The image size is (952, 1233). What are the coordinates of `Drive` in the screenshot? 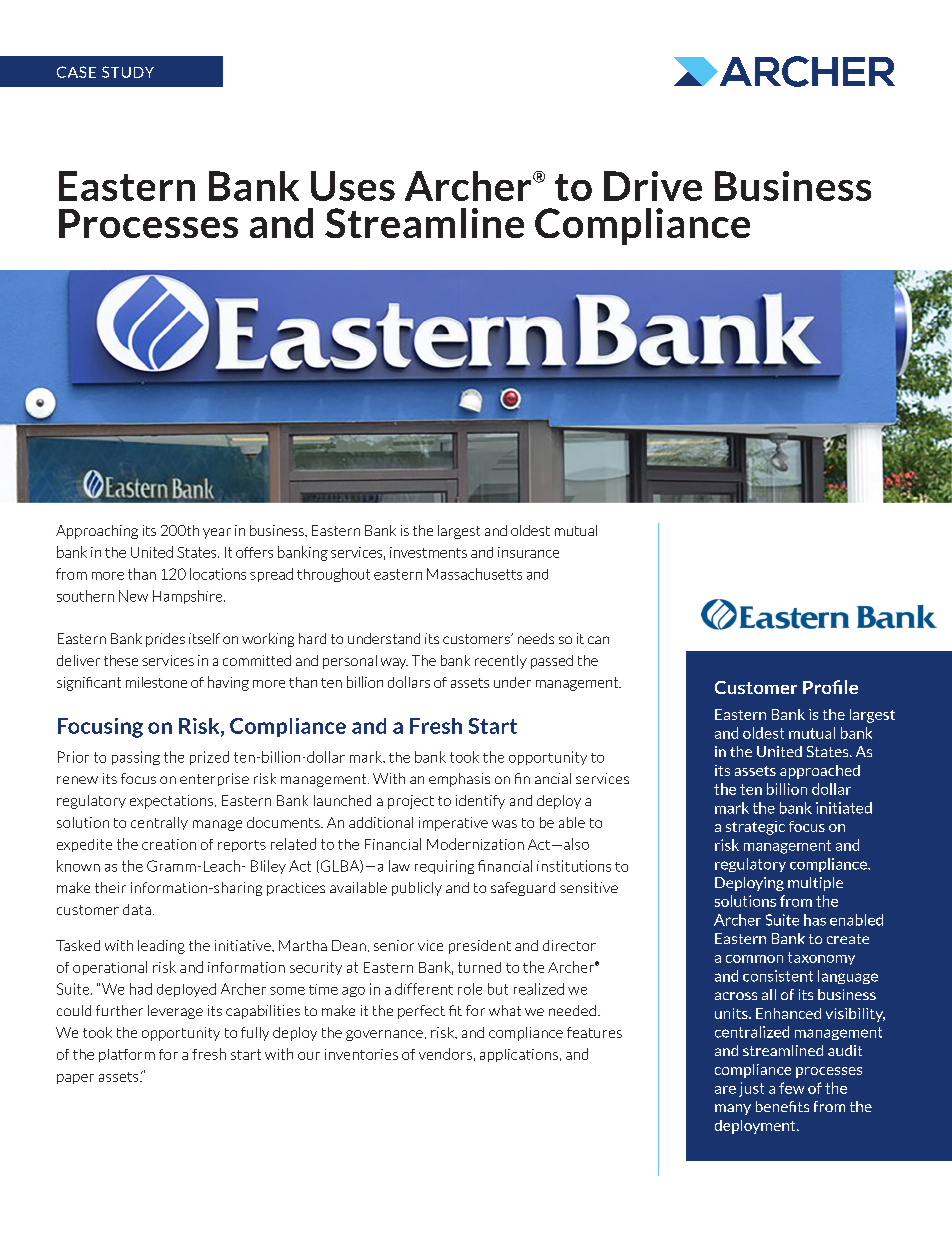 It's located at (653, 186).
